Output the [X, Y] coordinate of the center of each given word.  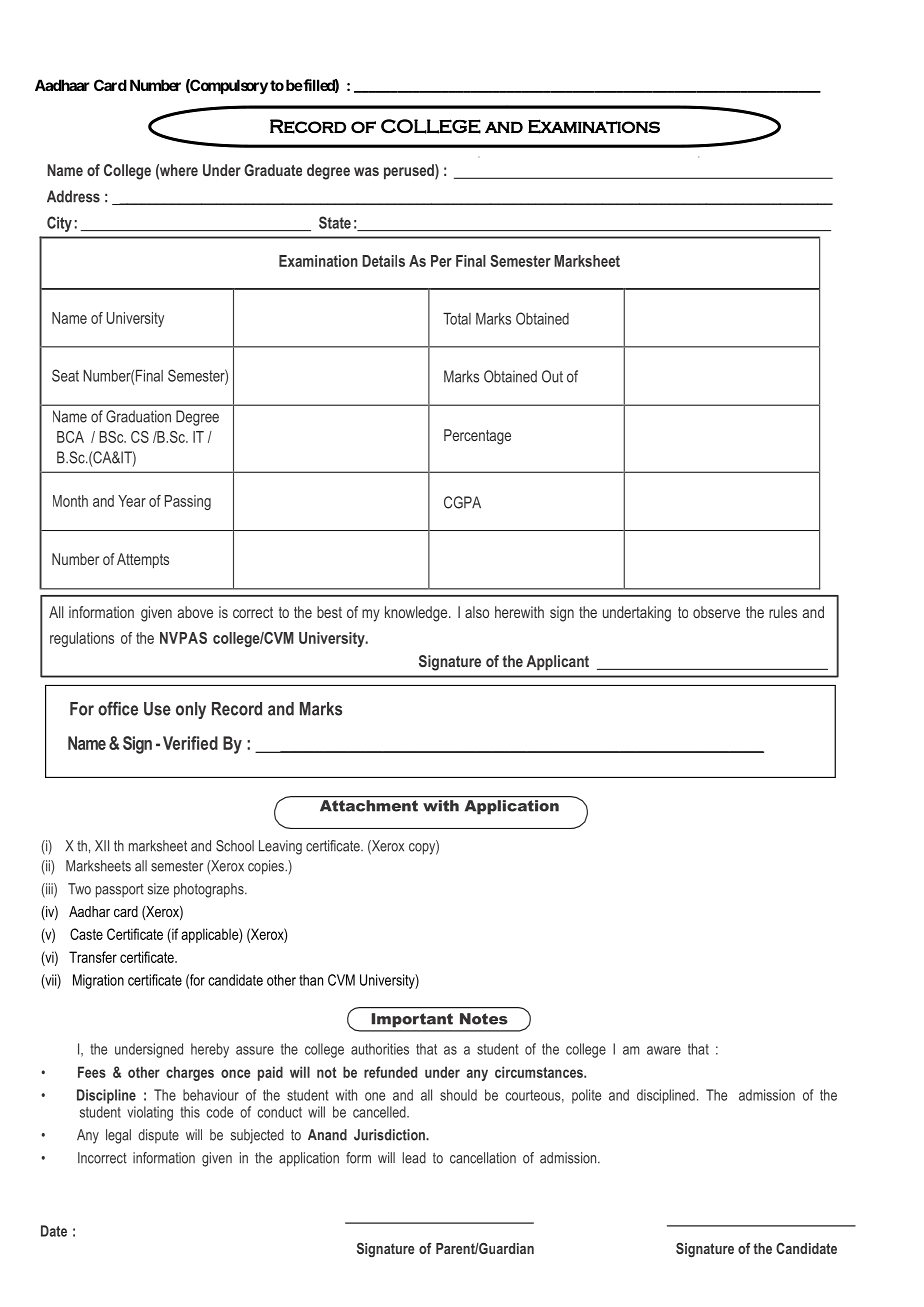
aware [664, 1050]
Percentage [477, 437]
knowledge [417, 614]
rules [783, 612]
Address [73, 196]
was [366, 171]
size [158, 889]
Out [552, 376]
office [118, 708]
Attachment [369, 806]
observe [716, 612]
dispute [158, 1136]
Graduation [138, 416]
